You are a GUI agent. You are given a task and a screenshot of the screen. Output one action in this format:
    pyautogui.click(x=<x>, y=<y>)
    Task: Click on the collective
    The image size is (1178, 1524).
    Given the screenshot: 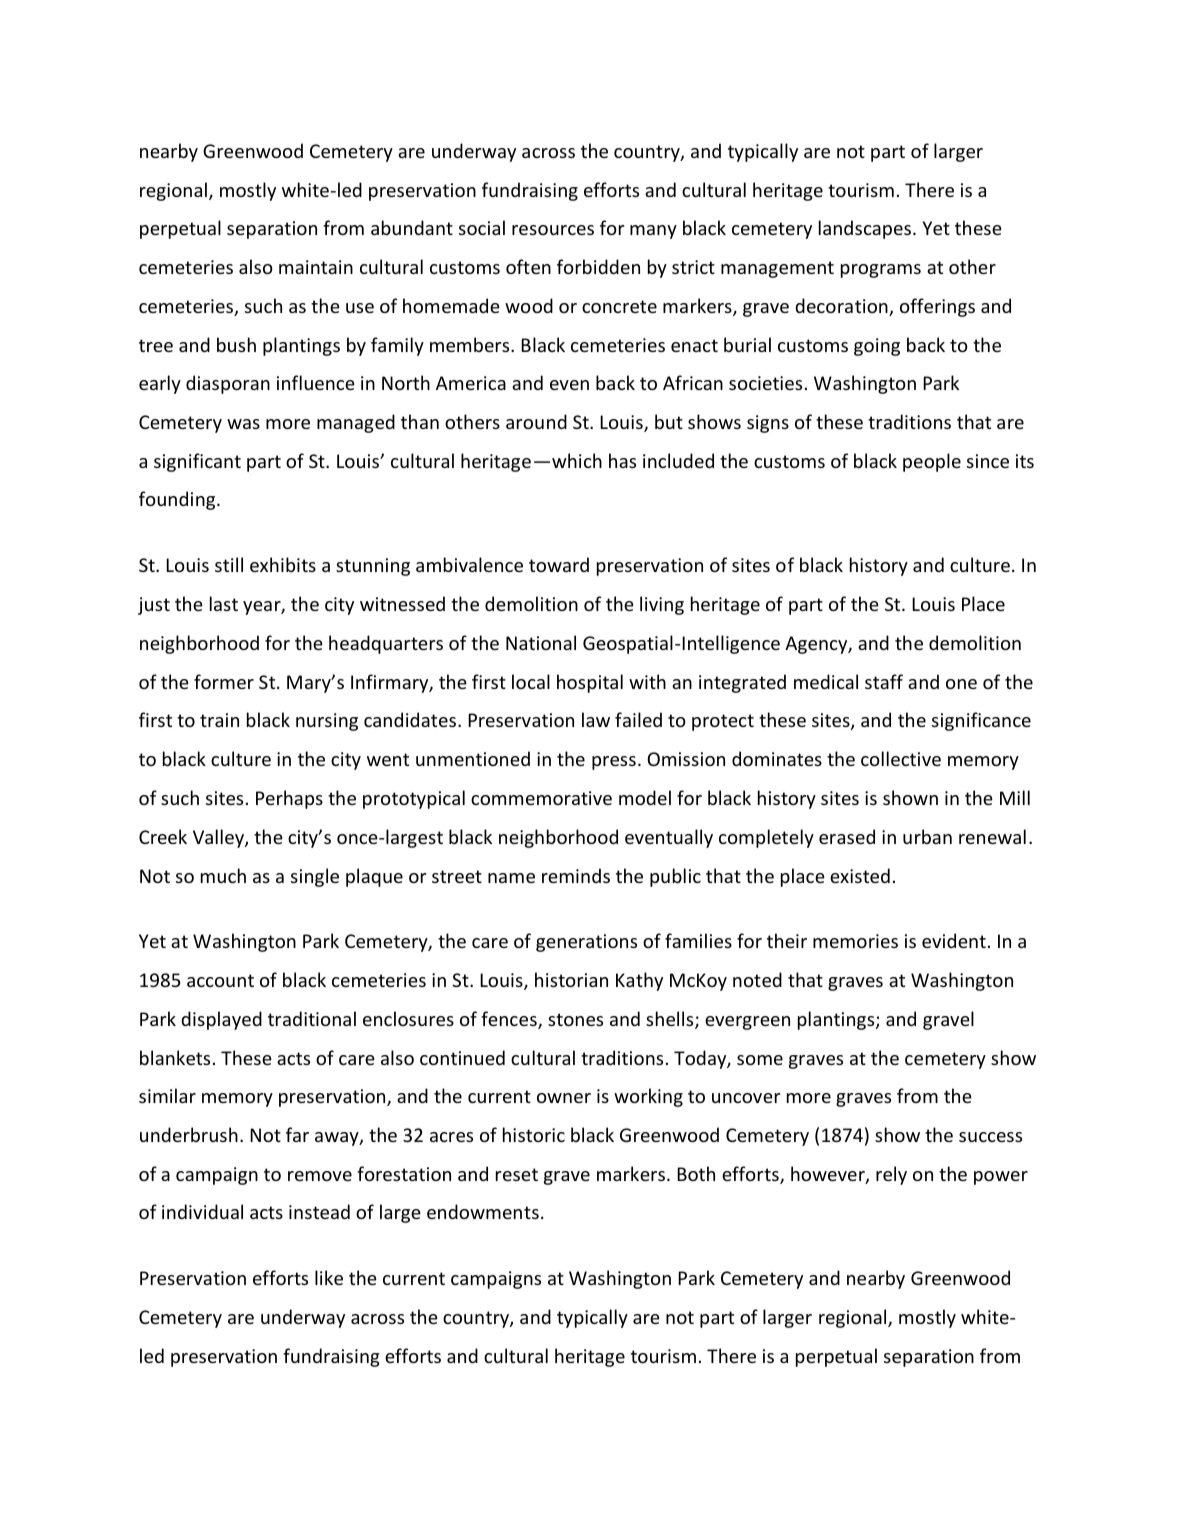 What is the action you would take?
    pyautogui.click(x=901, y=758)
